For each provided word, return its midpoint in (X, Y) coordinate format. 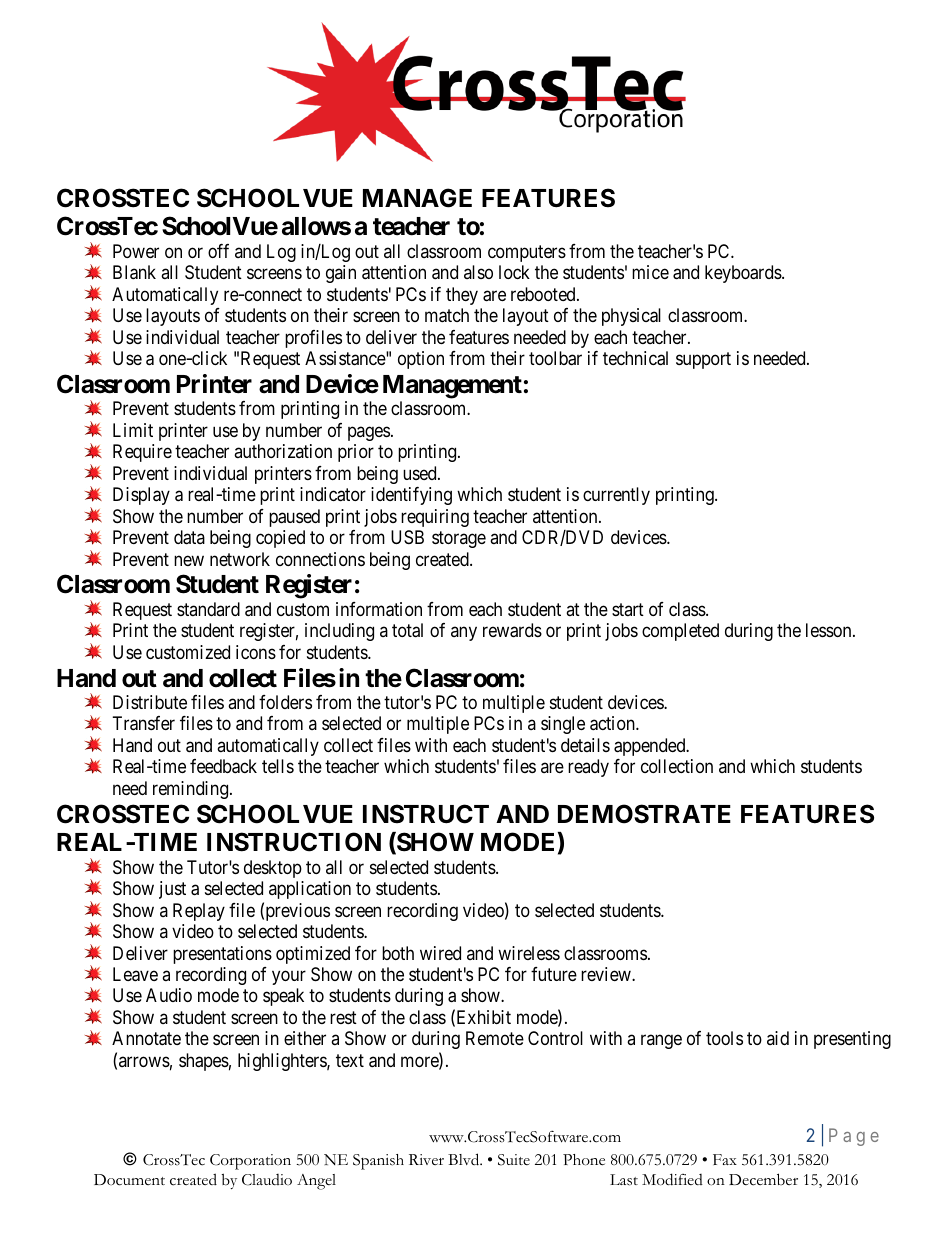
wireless (529, 953)
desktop (273, 869)
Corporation (250, 1162)
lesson (830, 630)
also (478, 272)
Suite (514, 1160)
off (218, 251)
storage (459, 539)
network (240, 559)
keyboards (744, 274)
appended (651, 747)
